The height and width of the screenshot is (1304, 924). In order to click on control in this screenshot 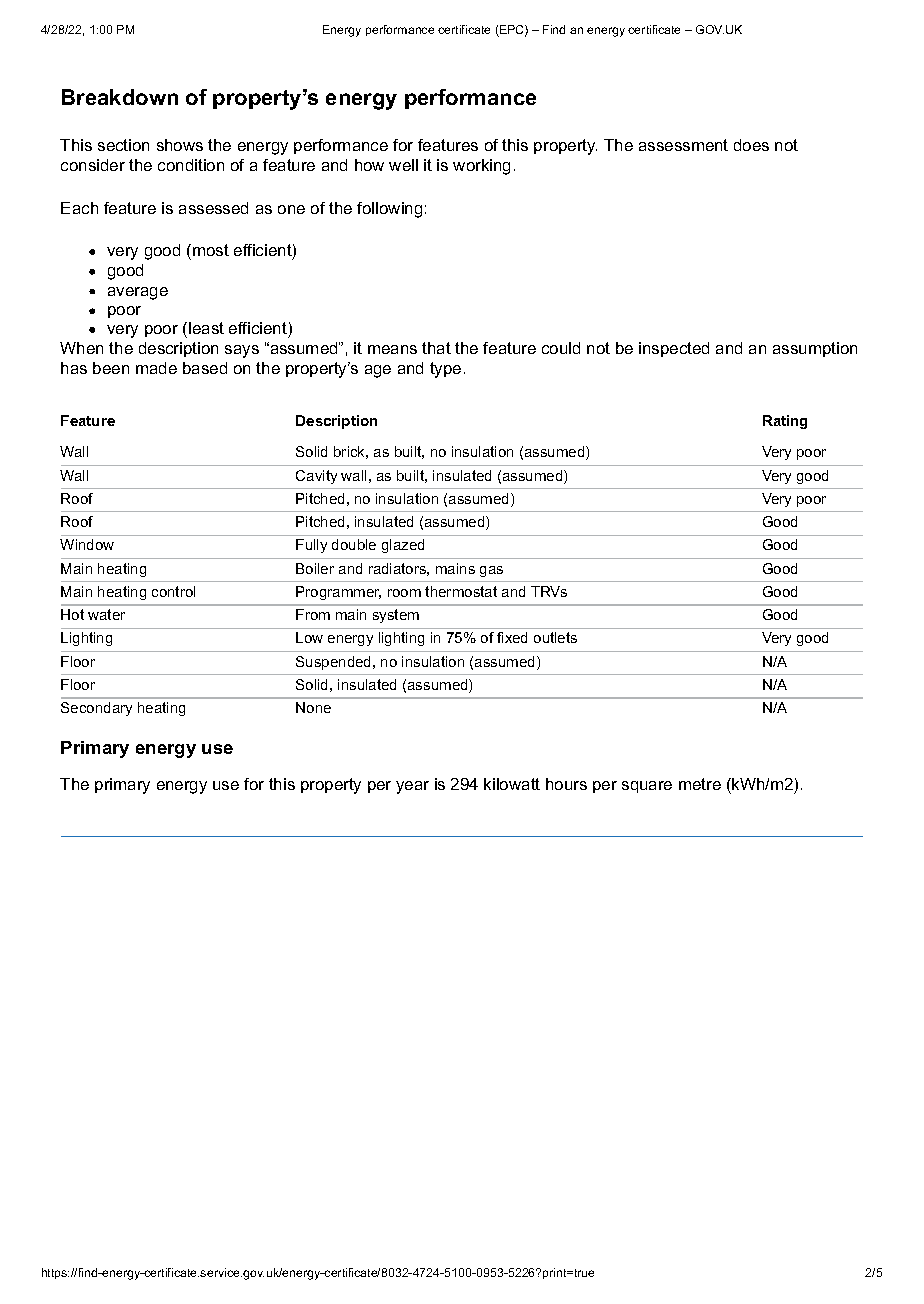, I will do `click(173, 591)`.
